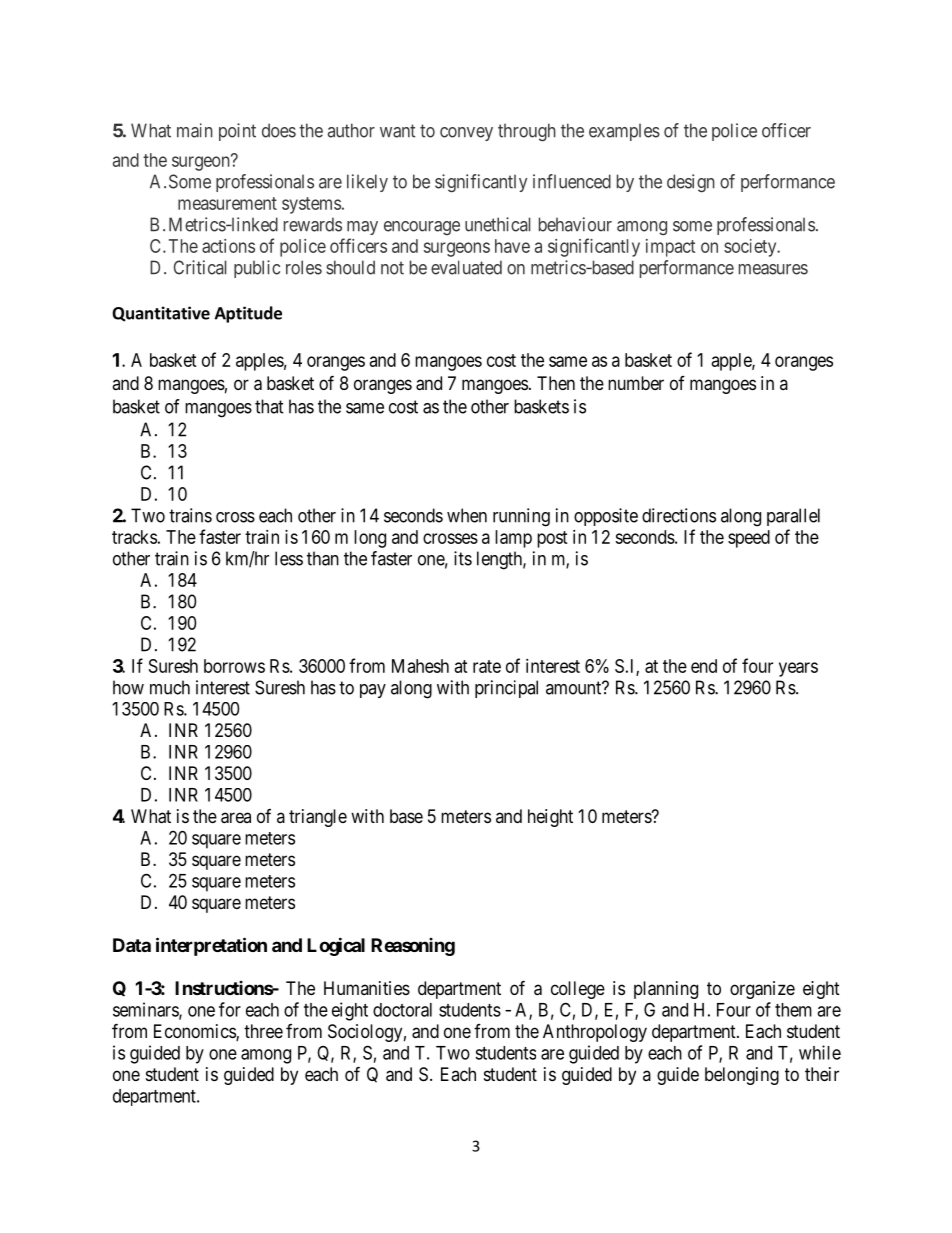 This page has width=952, height=1233. Describe the element at coordinates (691, 183) in the page. I see `design` at that location.
